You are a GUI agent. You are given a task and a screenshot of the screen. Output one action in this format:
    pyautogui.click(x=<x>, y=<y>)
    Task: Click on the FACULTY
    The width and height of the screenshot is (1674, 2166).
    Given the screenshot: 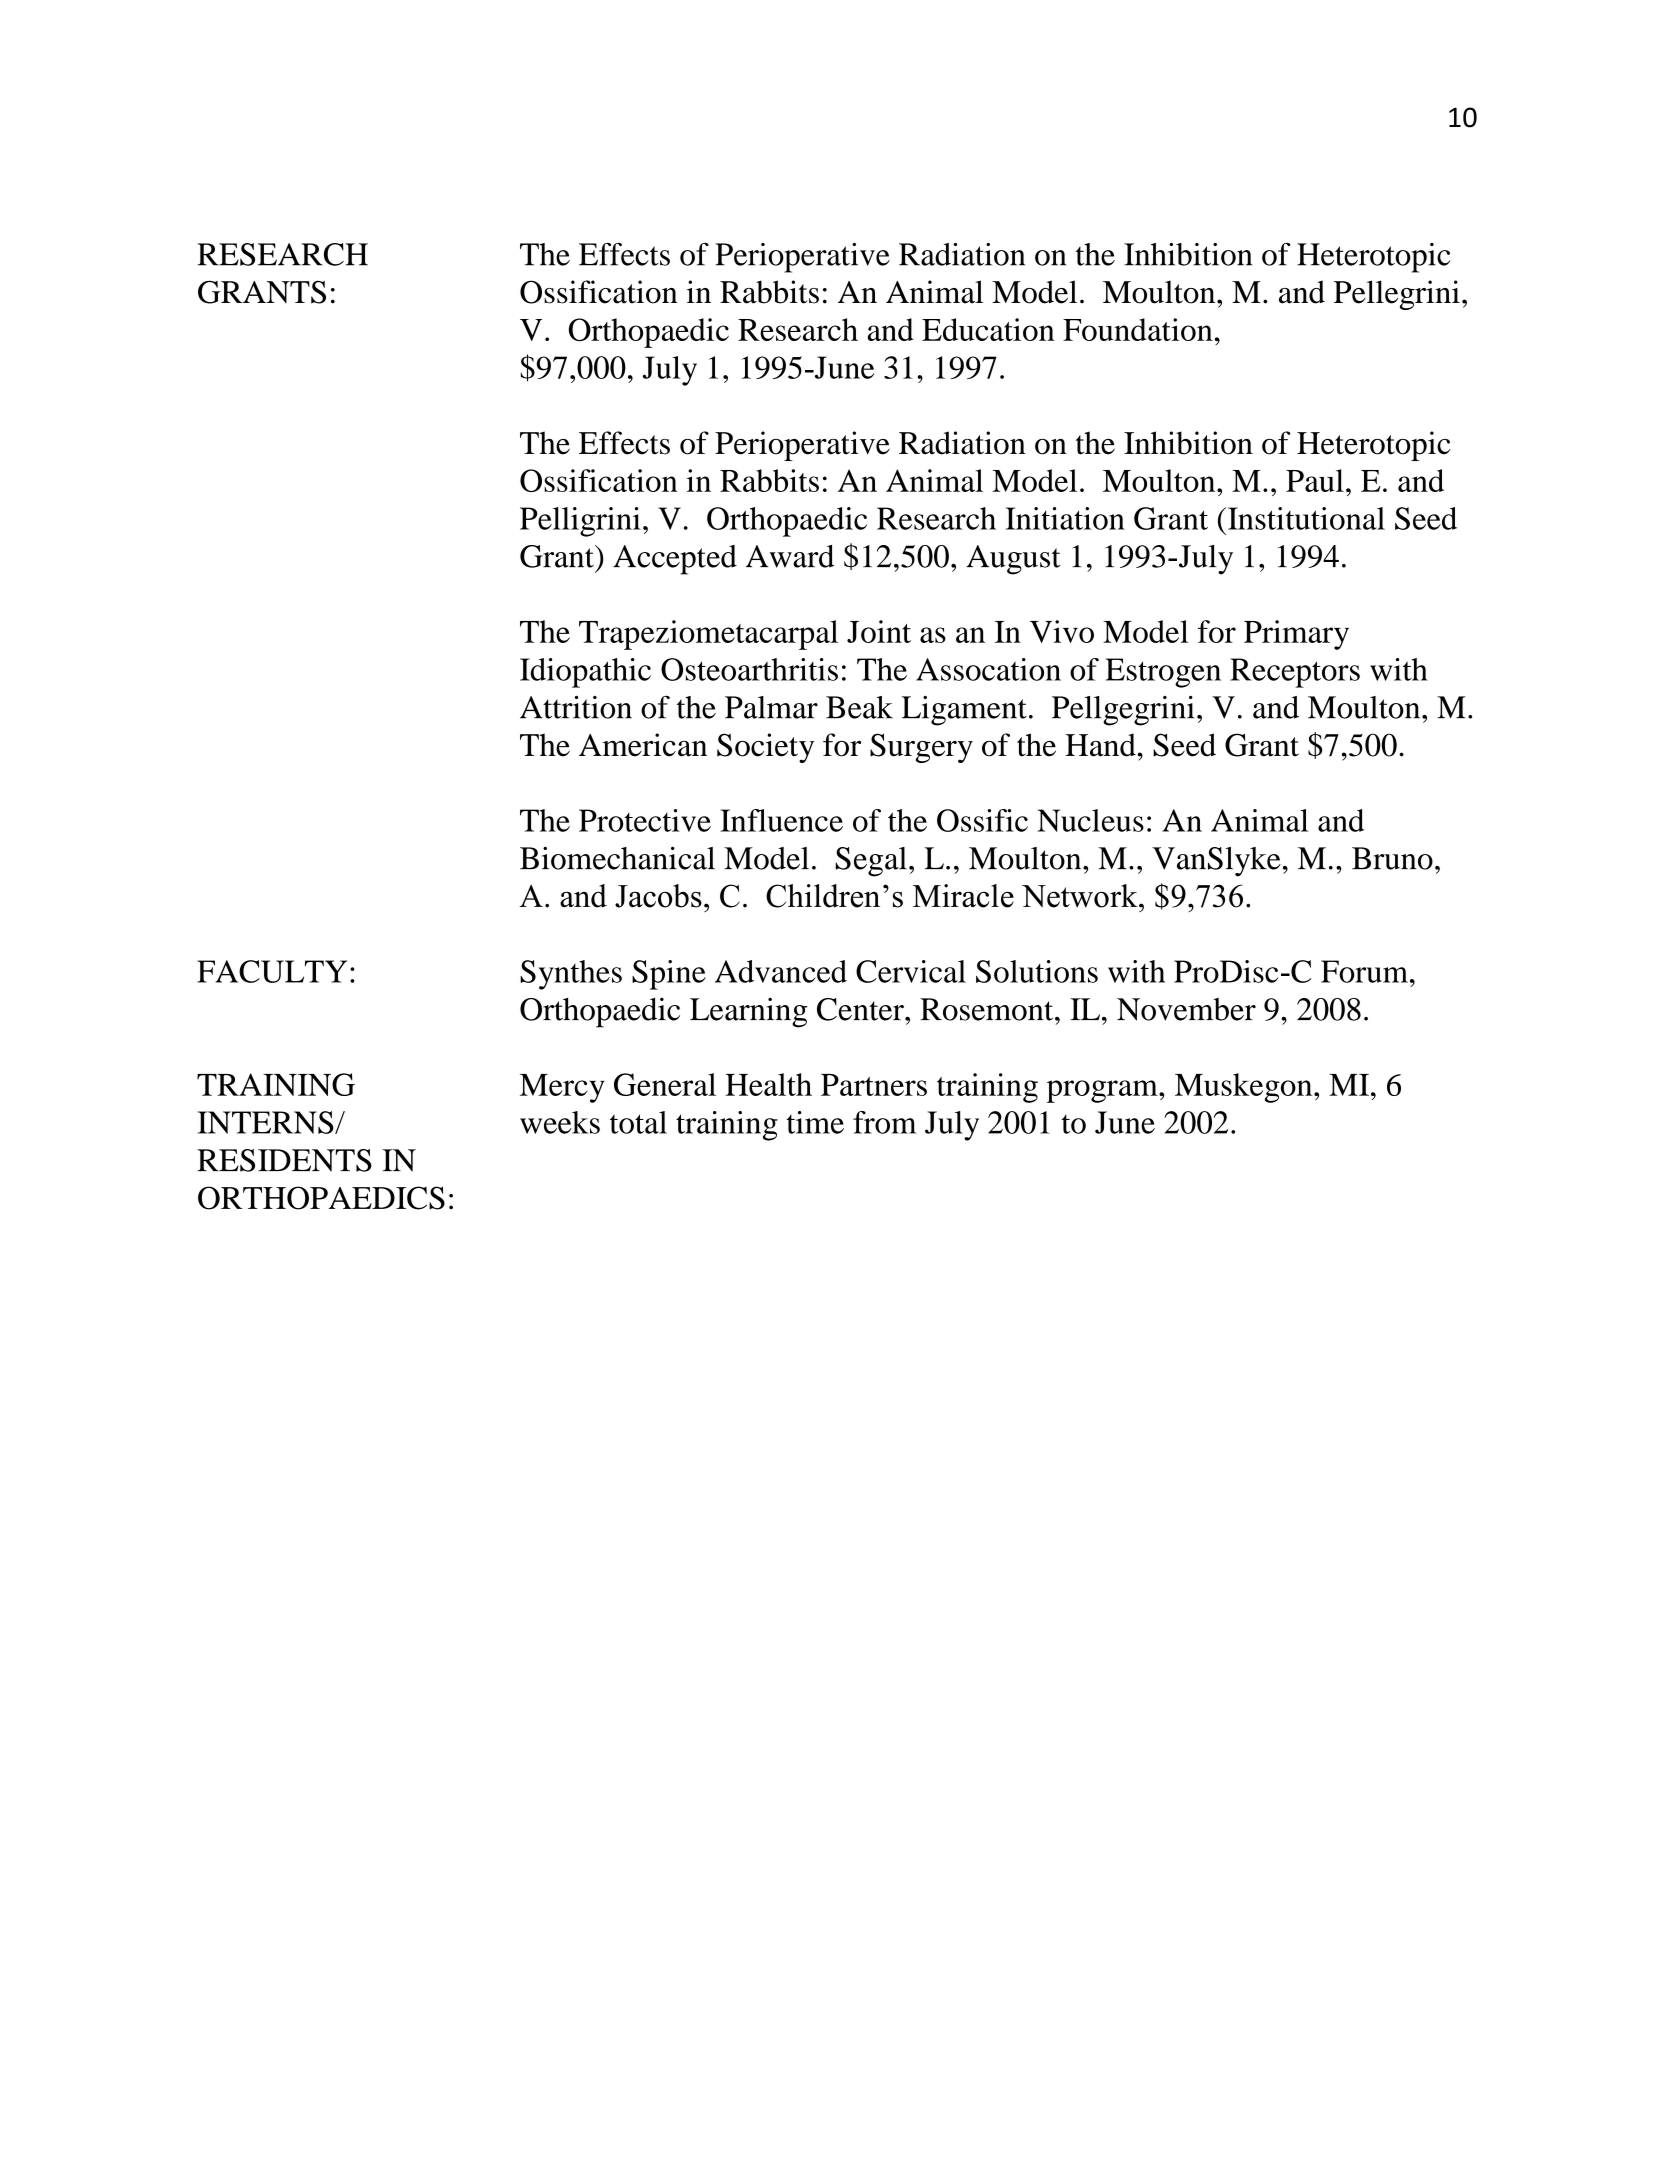 What is the action you would take?
    pyautogui.click(x=272, y=971)
